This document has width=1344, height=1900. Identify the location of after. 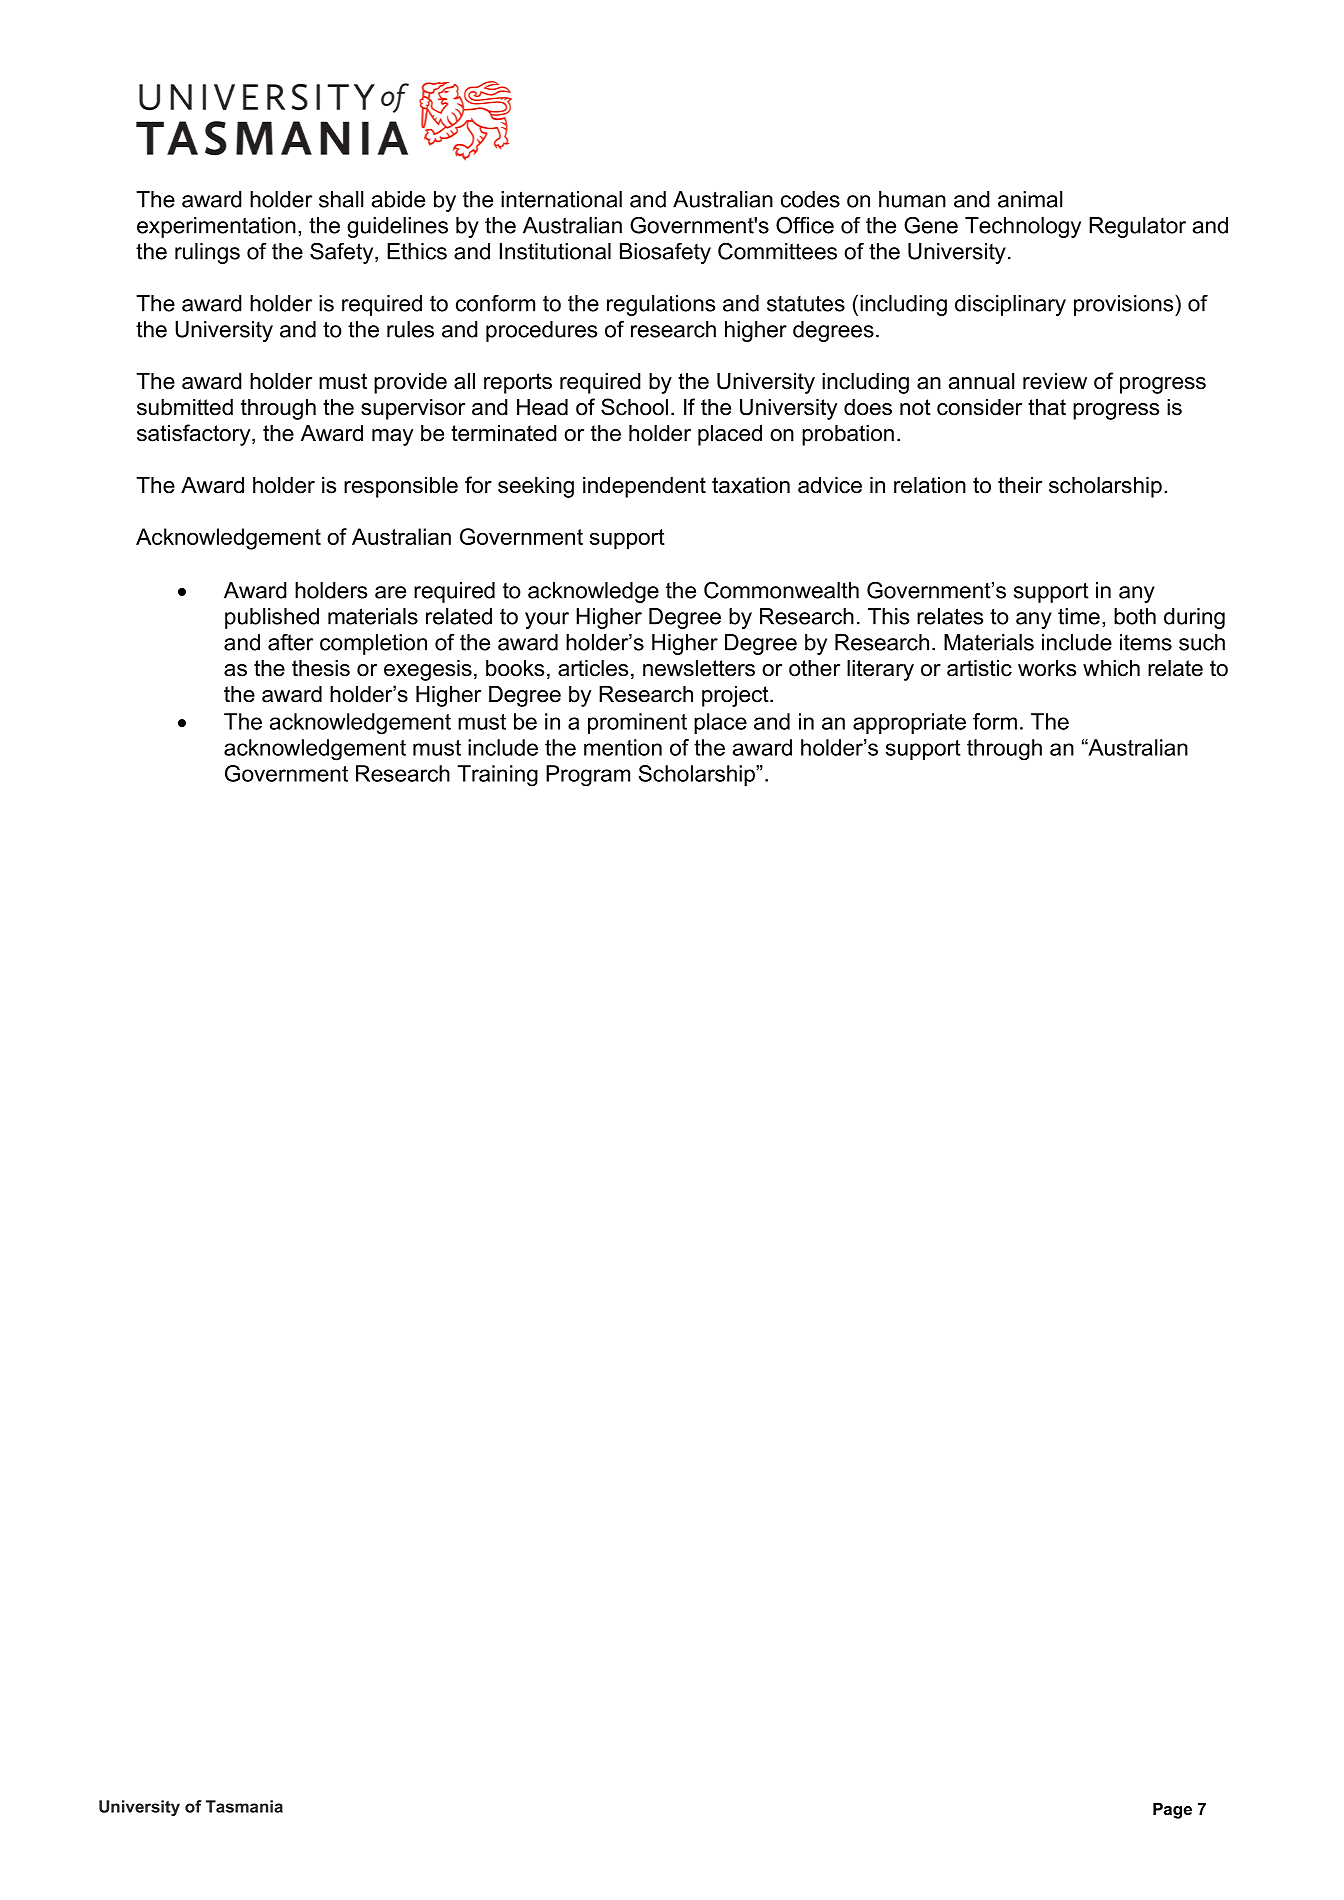
(290, 642).
